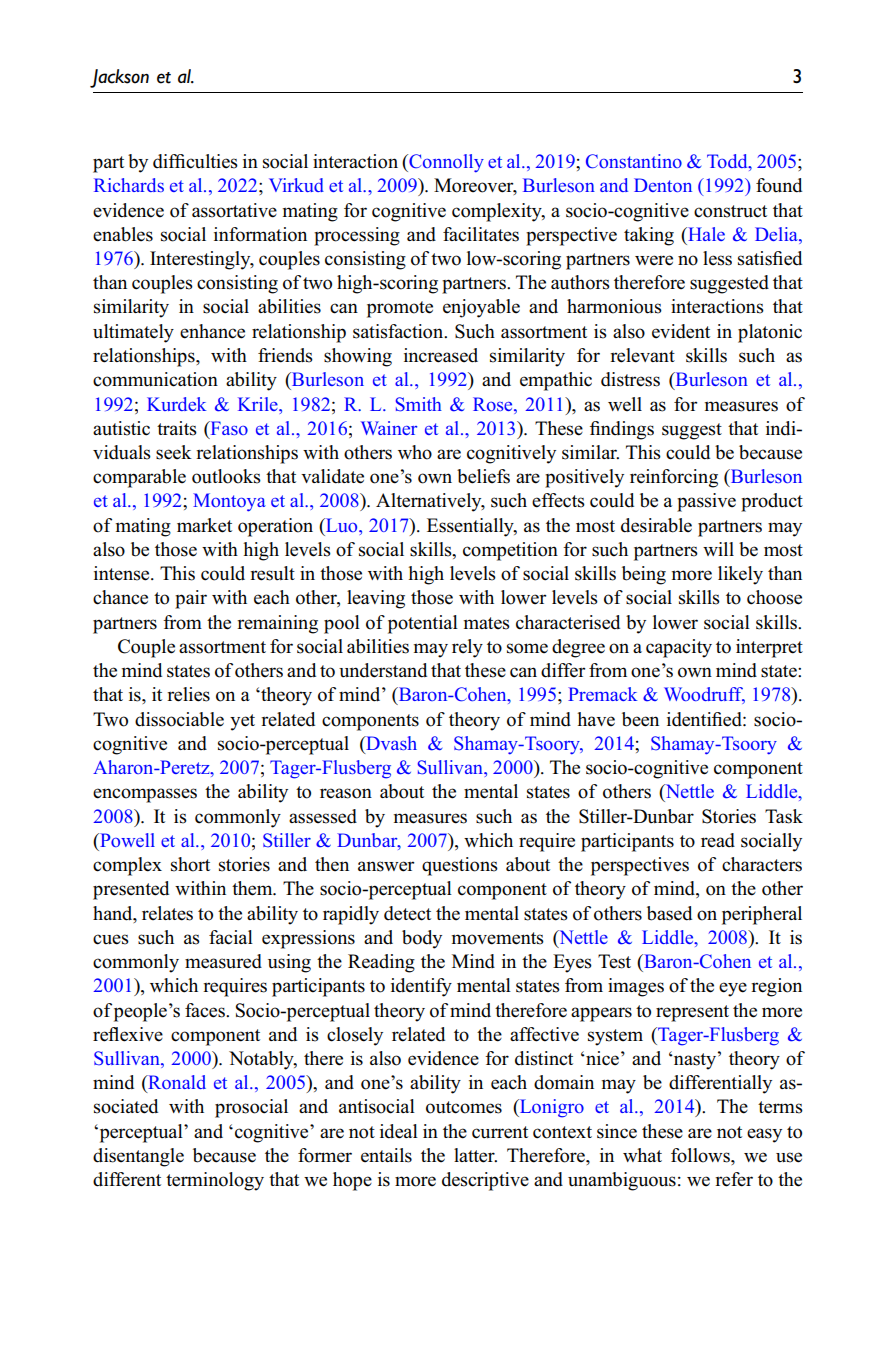 This screenshot has height=1345, width=896. What do you see at coordinates (634, 161) in the screenshot?
I see `Constantino` at bounding box center [634, 161].
